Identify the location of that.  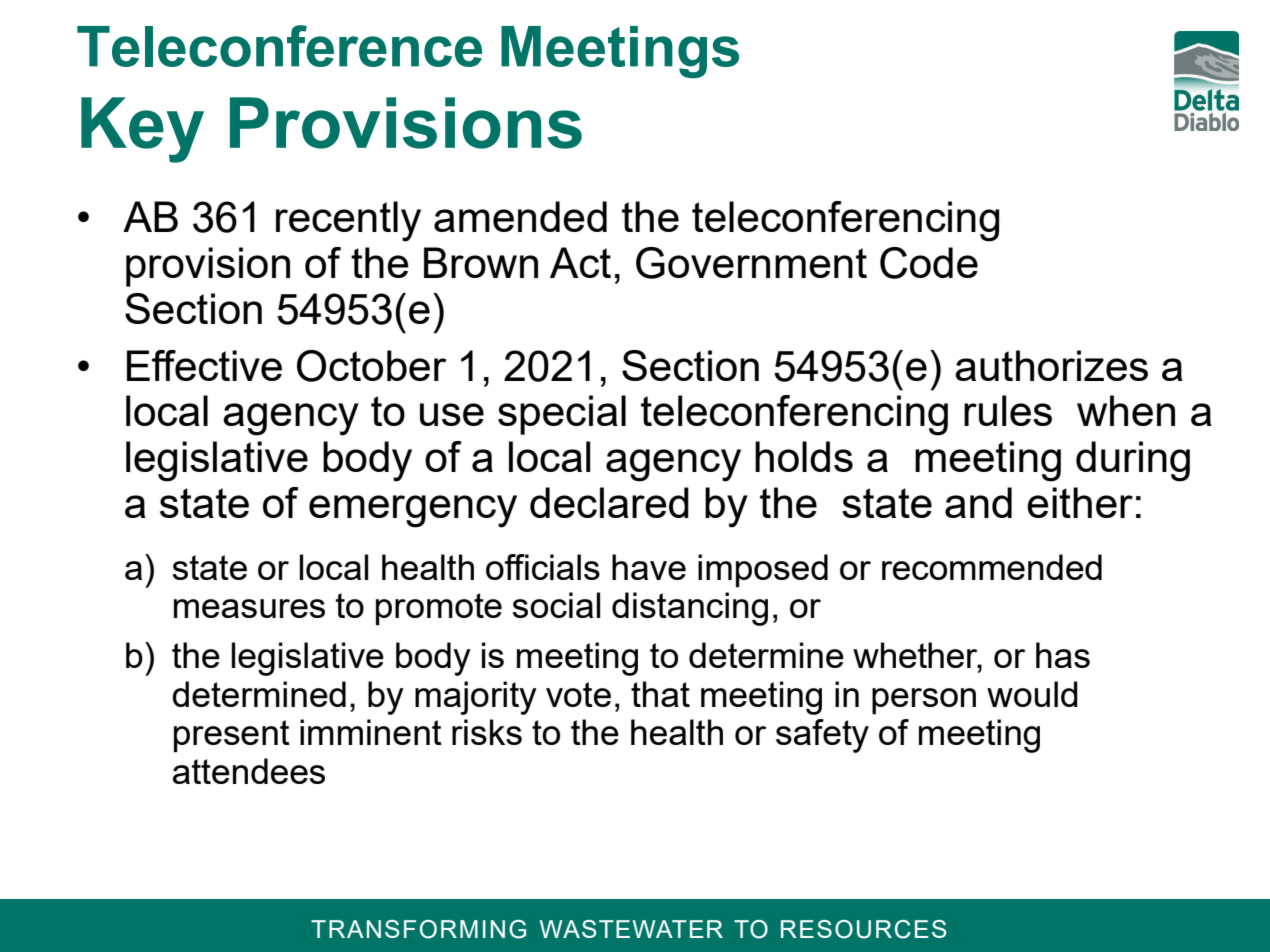
(660, 694).
